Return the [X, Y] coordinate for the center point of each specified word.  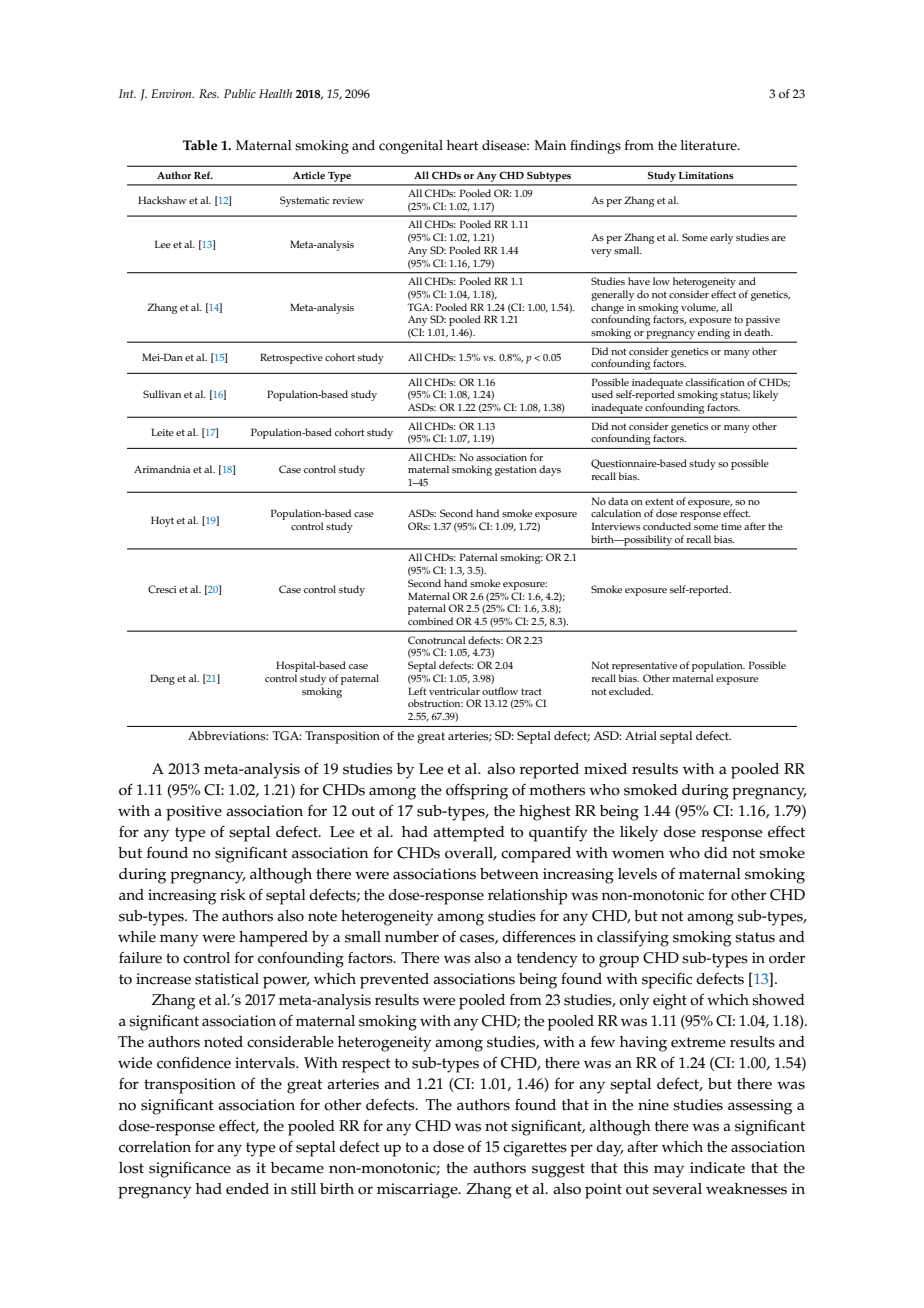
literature [710, 145]
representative [644, 667]
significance [190, 1169]
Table [200, 145]
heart [462, 145]
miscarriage [418, 1191]
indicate [717, 1168]
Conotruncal [436, 640]
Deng [162, 679]
